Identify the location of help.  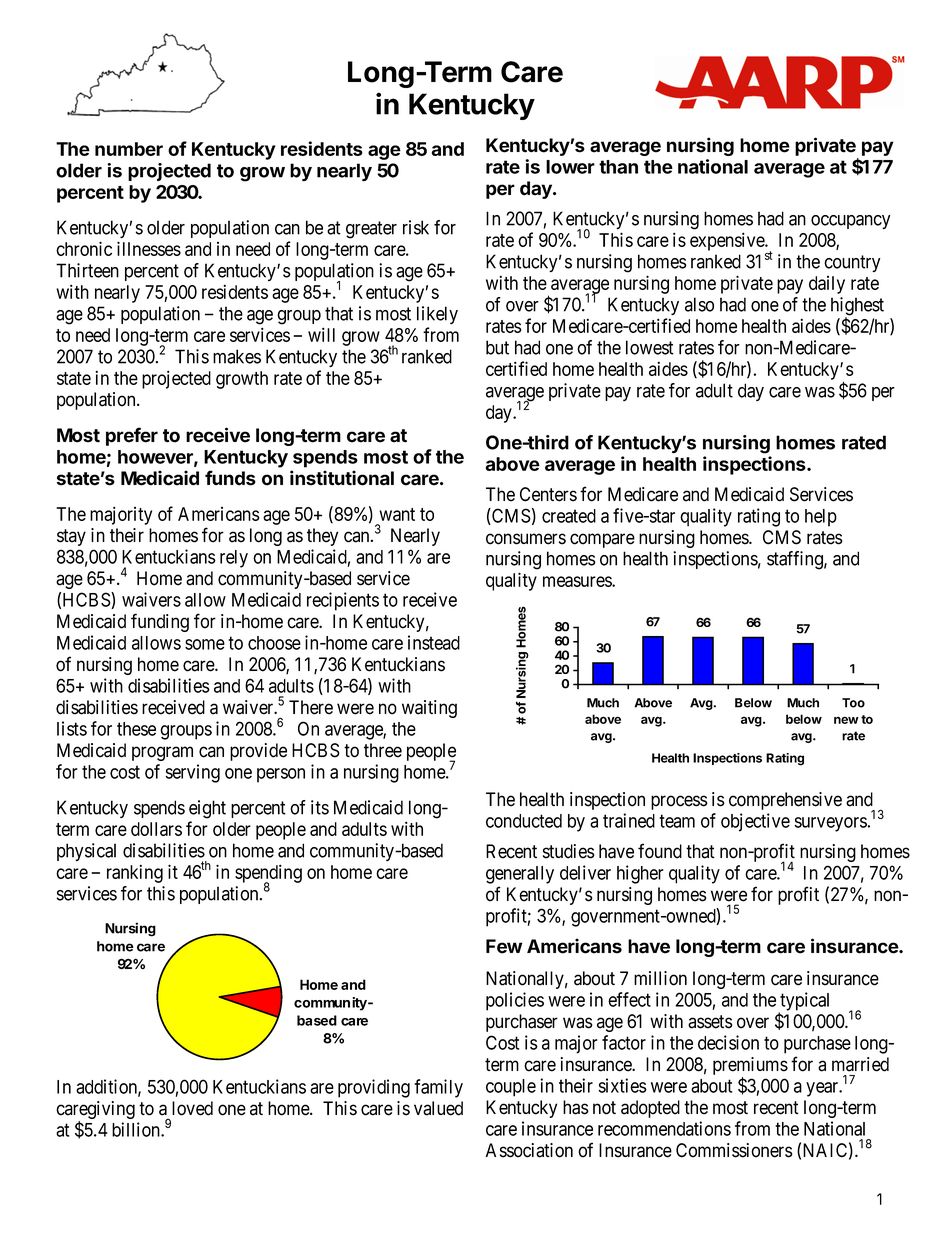
(821, 518).
